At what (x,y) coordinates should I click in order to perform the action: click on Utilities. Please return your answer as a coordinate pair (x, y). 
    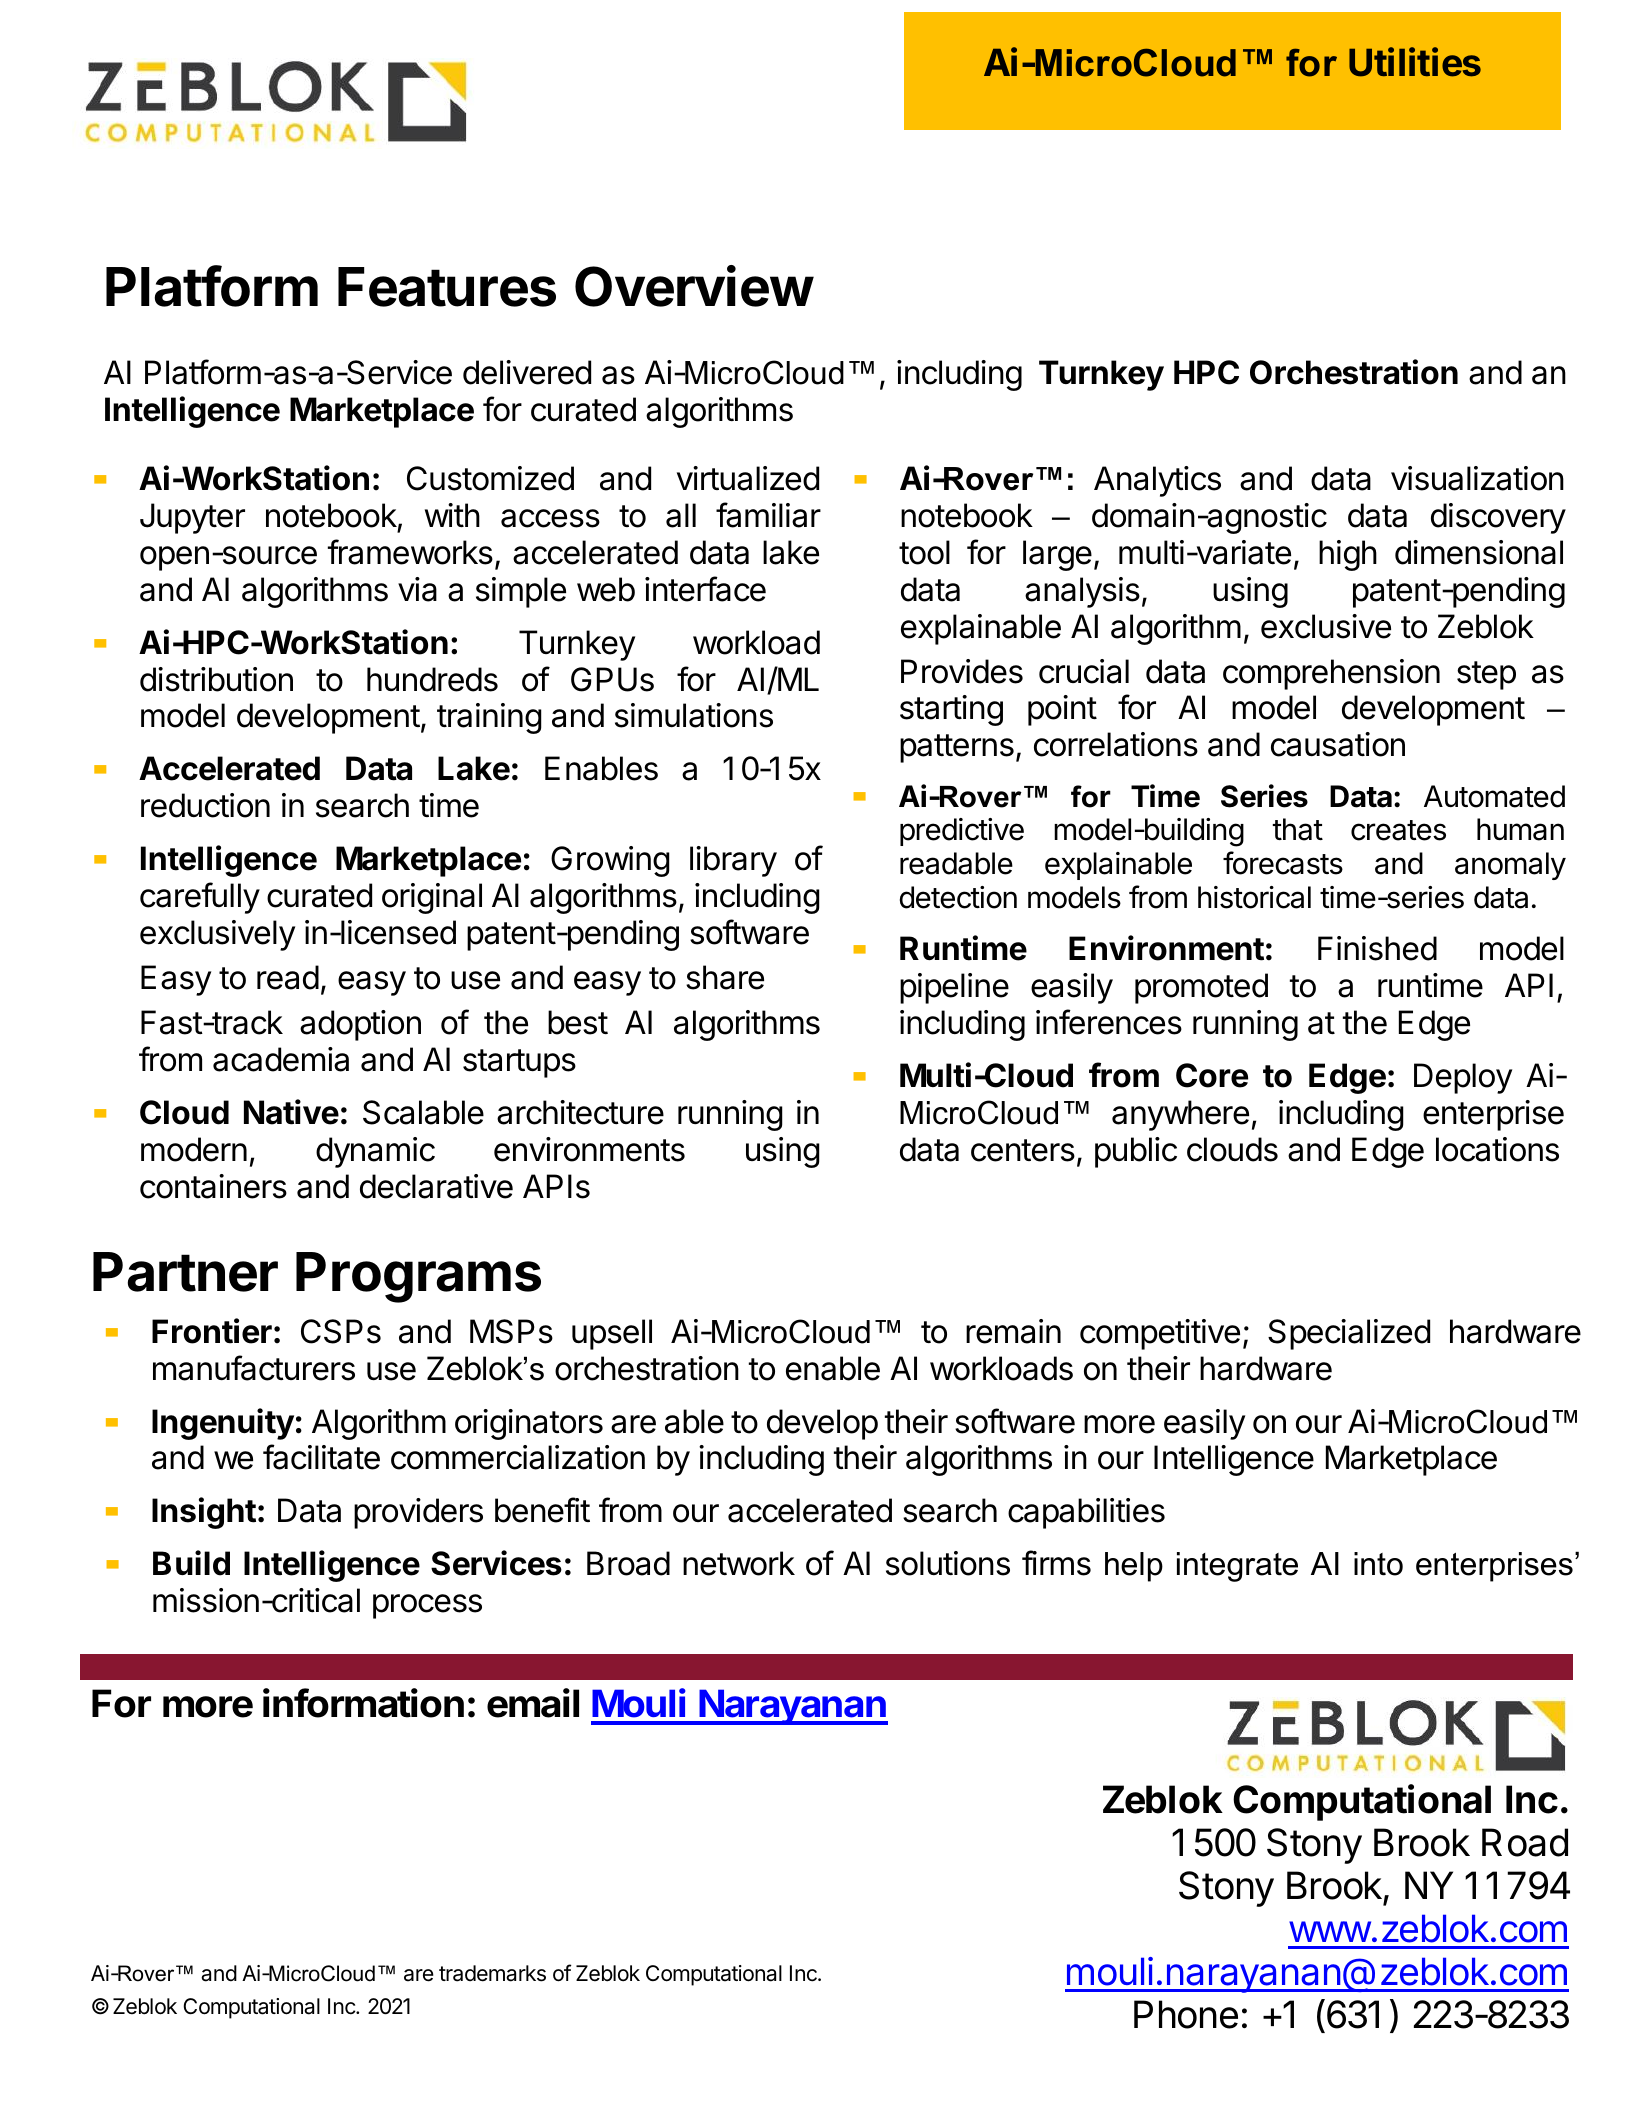
    Looking at the image, I should click on (1415, 62).
